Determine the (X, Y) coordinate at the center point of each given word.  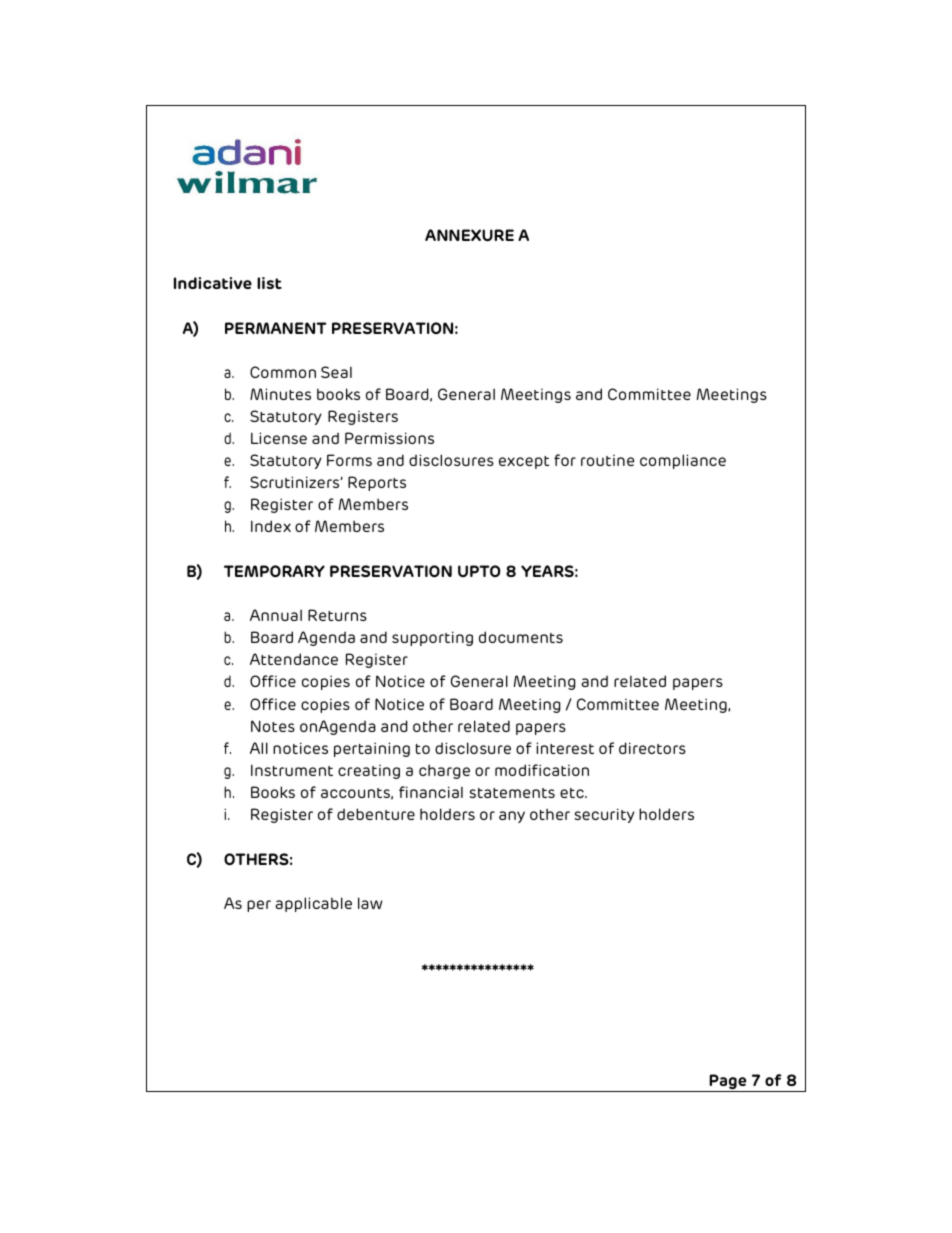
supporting (432, 638)
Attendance (294, 659)
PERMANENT (276, 328)
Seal (336, 372)
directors (652, 748)
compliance (683, 461)
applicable (313, 904)
